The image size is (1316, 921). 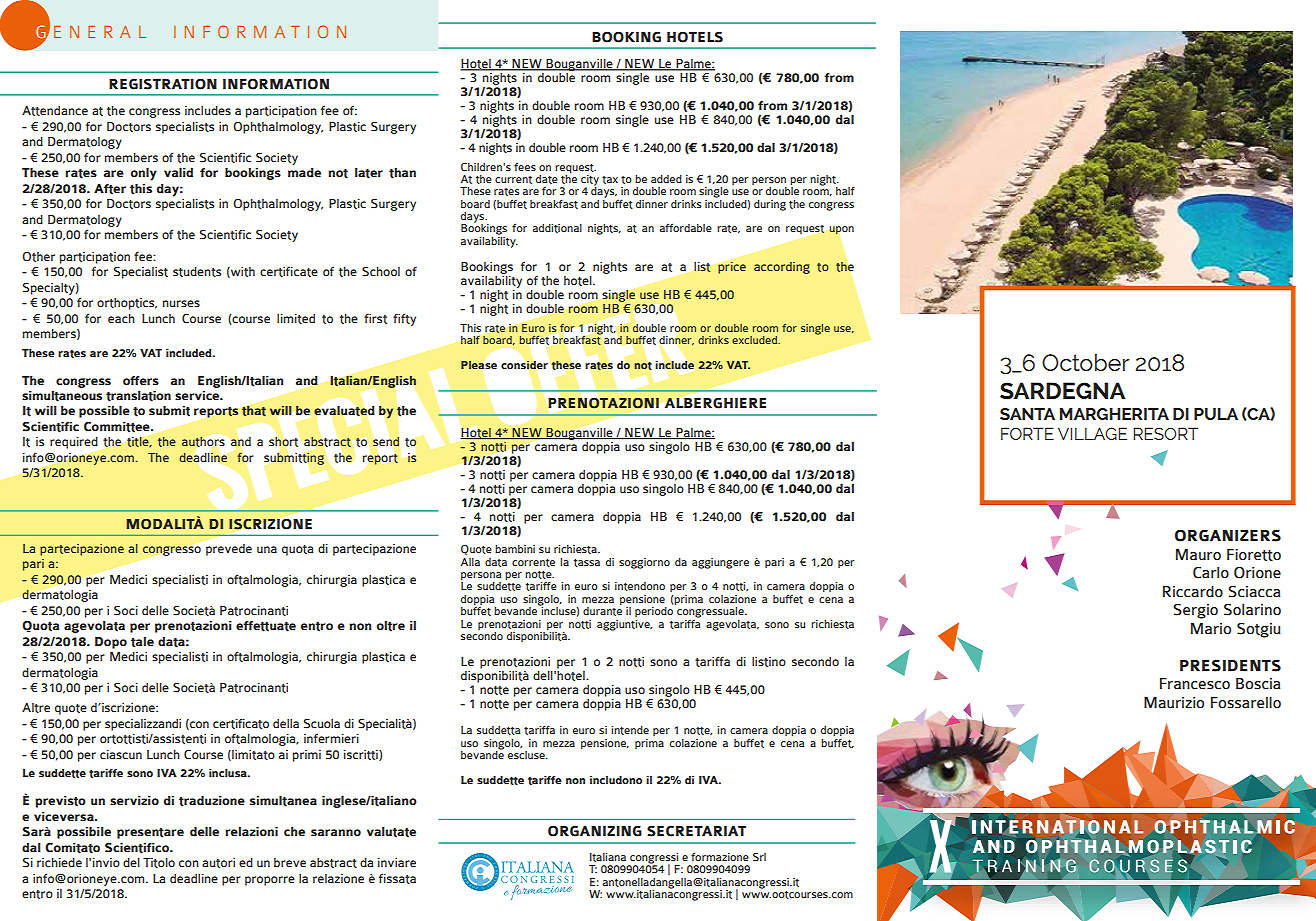 What do you see at coordinates (1193, 591) in the image?
I see `Riccardo` at bounding box center [1193, 591].
